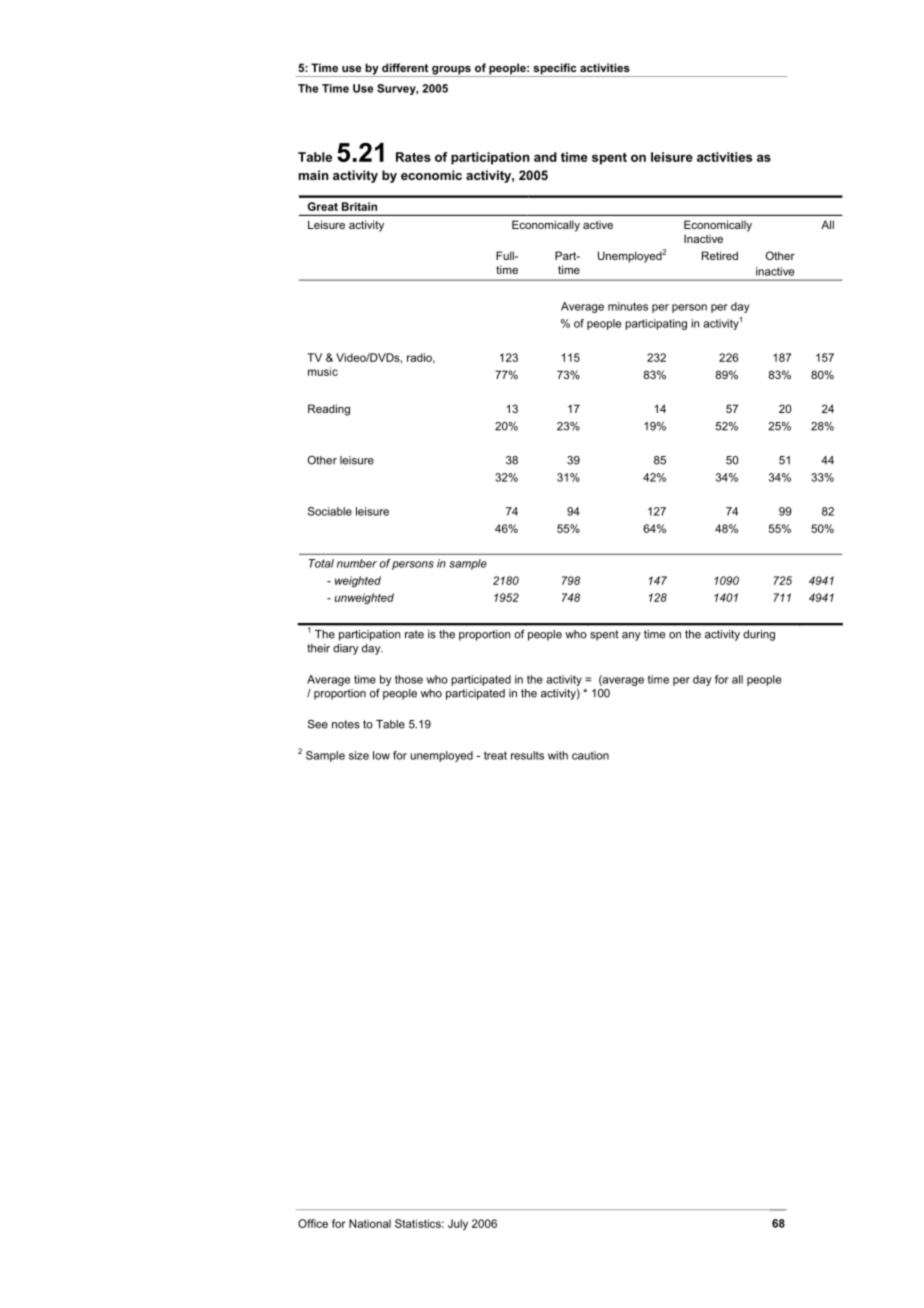 The image size is (924, 1308). I want to click on with, so click(558, 755).
